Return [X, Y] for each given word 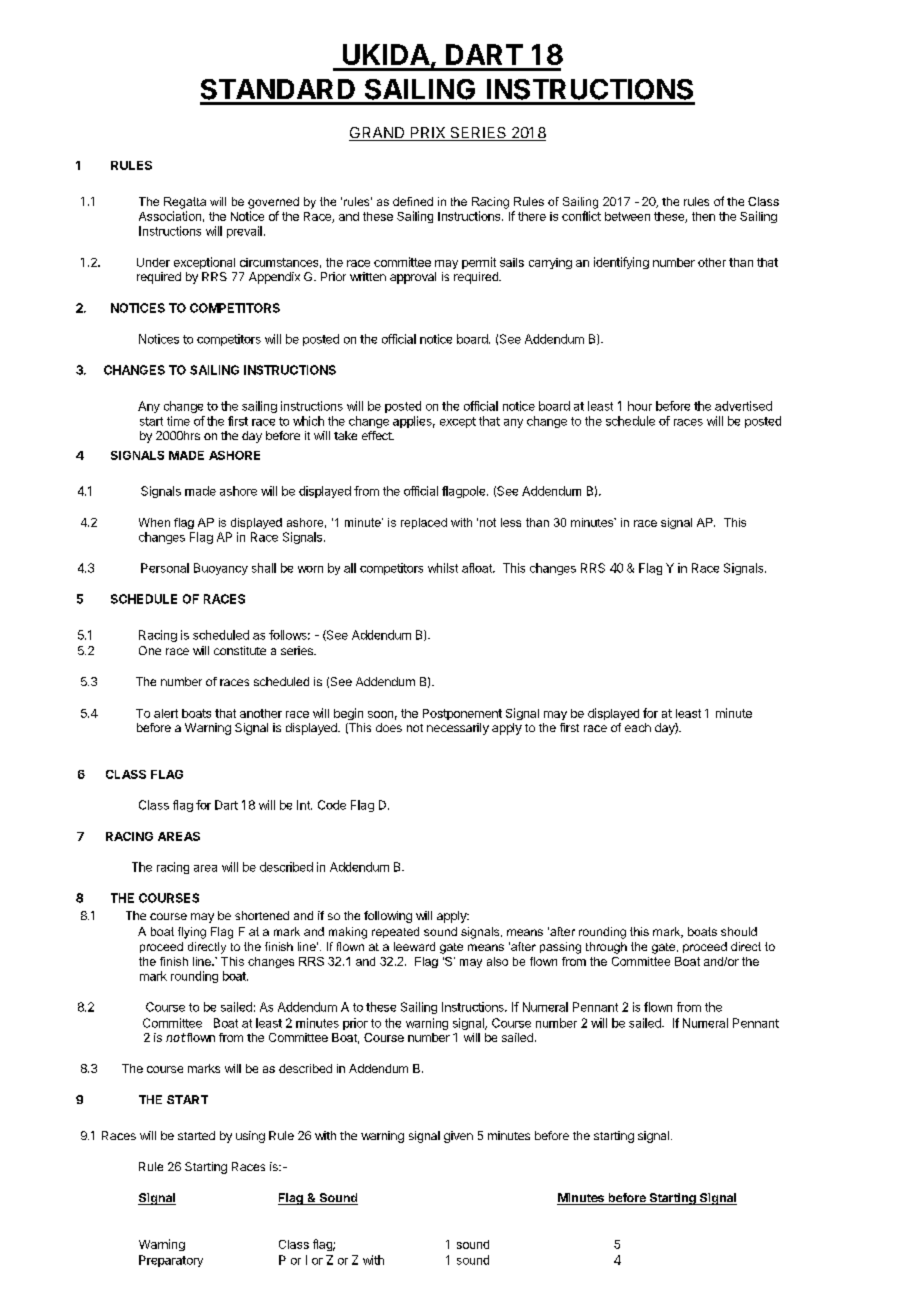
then [703, 216]
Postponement [462, 714]
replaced [424, 523]
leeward [414, 946]
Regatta [185, 203]
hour [640, 406]
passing [560, 948]
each [638, 727]
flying [192, 933]
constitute [240, 650]
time [178, 421]
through [606, 948]
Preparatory [171, 1261]
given [458, 1137]
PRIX [428, 134]
